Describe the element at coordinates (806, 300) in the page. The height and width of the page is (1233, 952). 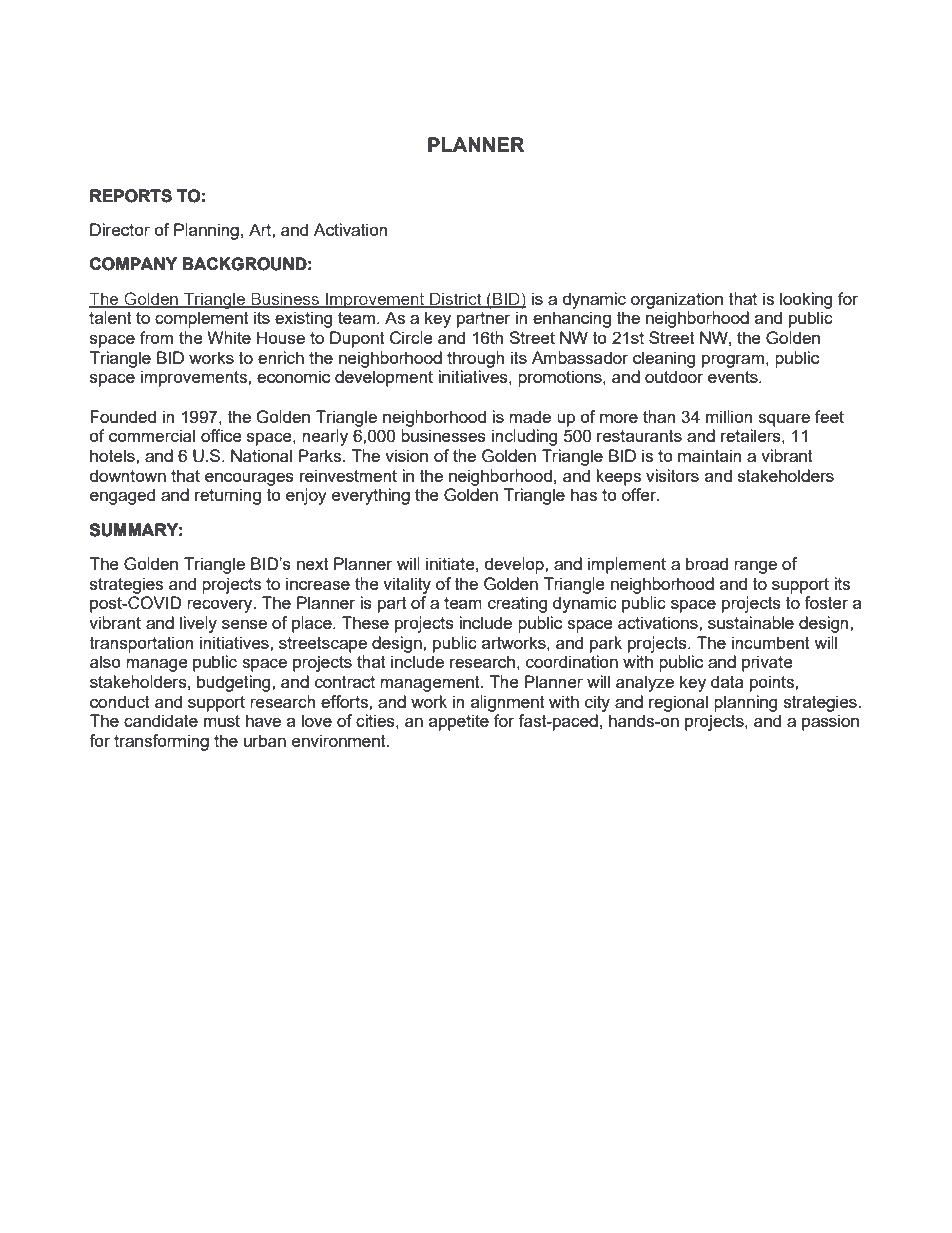
I see `looking` at that location.
